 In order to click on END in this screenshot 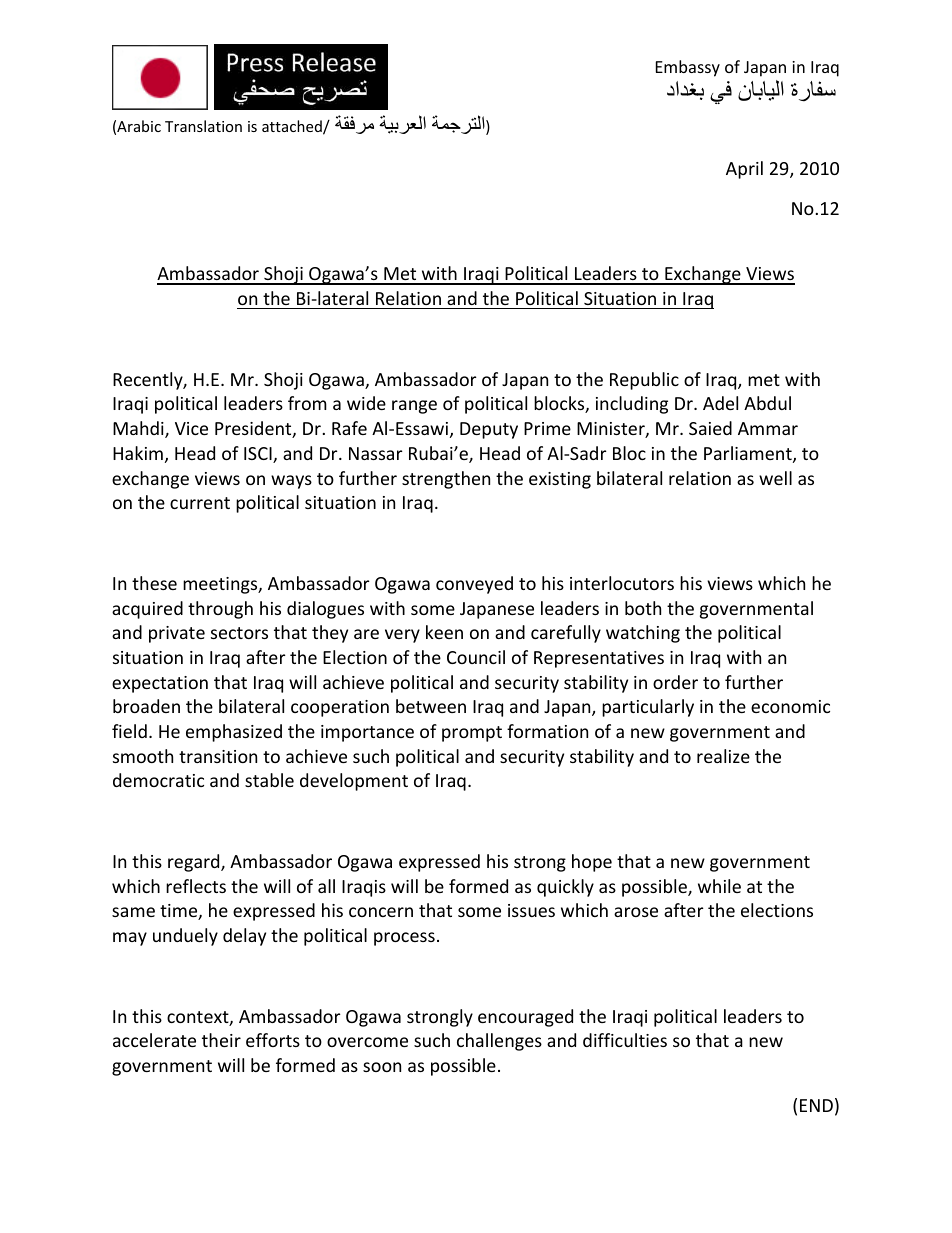, I will do `click(816, 1105)`.
